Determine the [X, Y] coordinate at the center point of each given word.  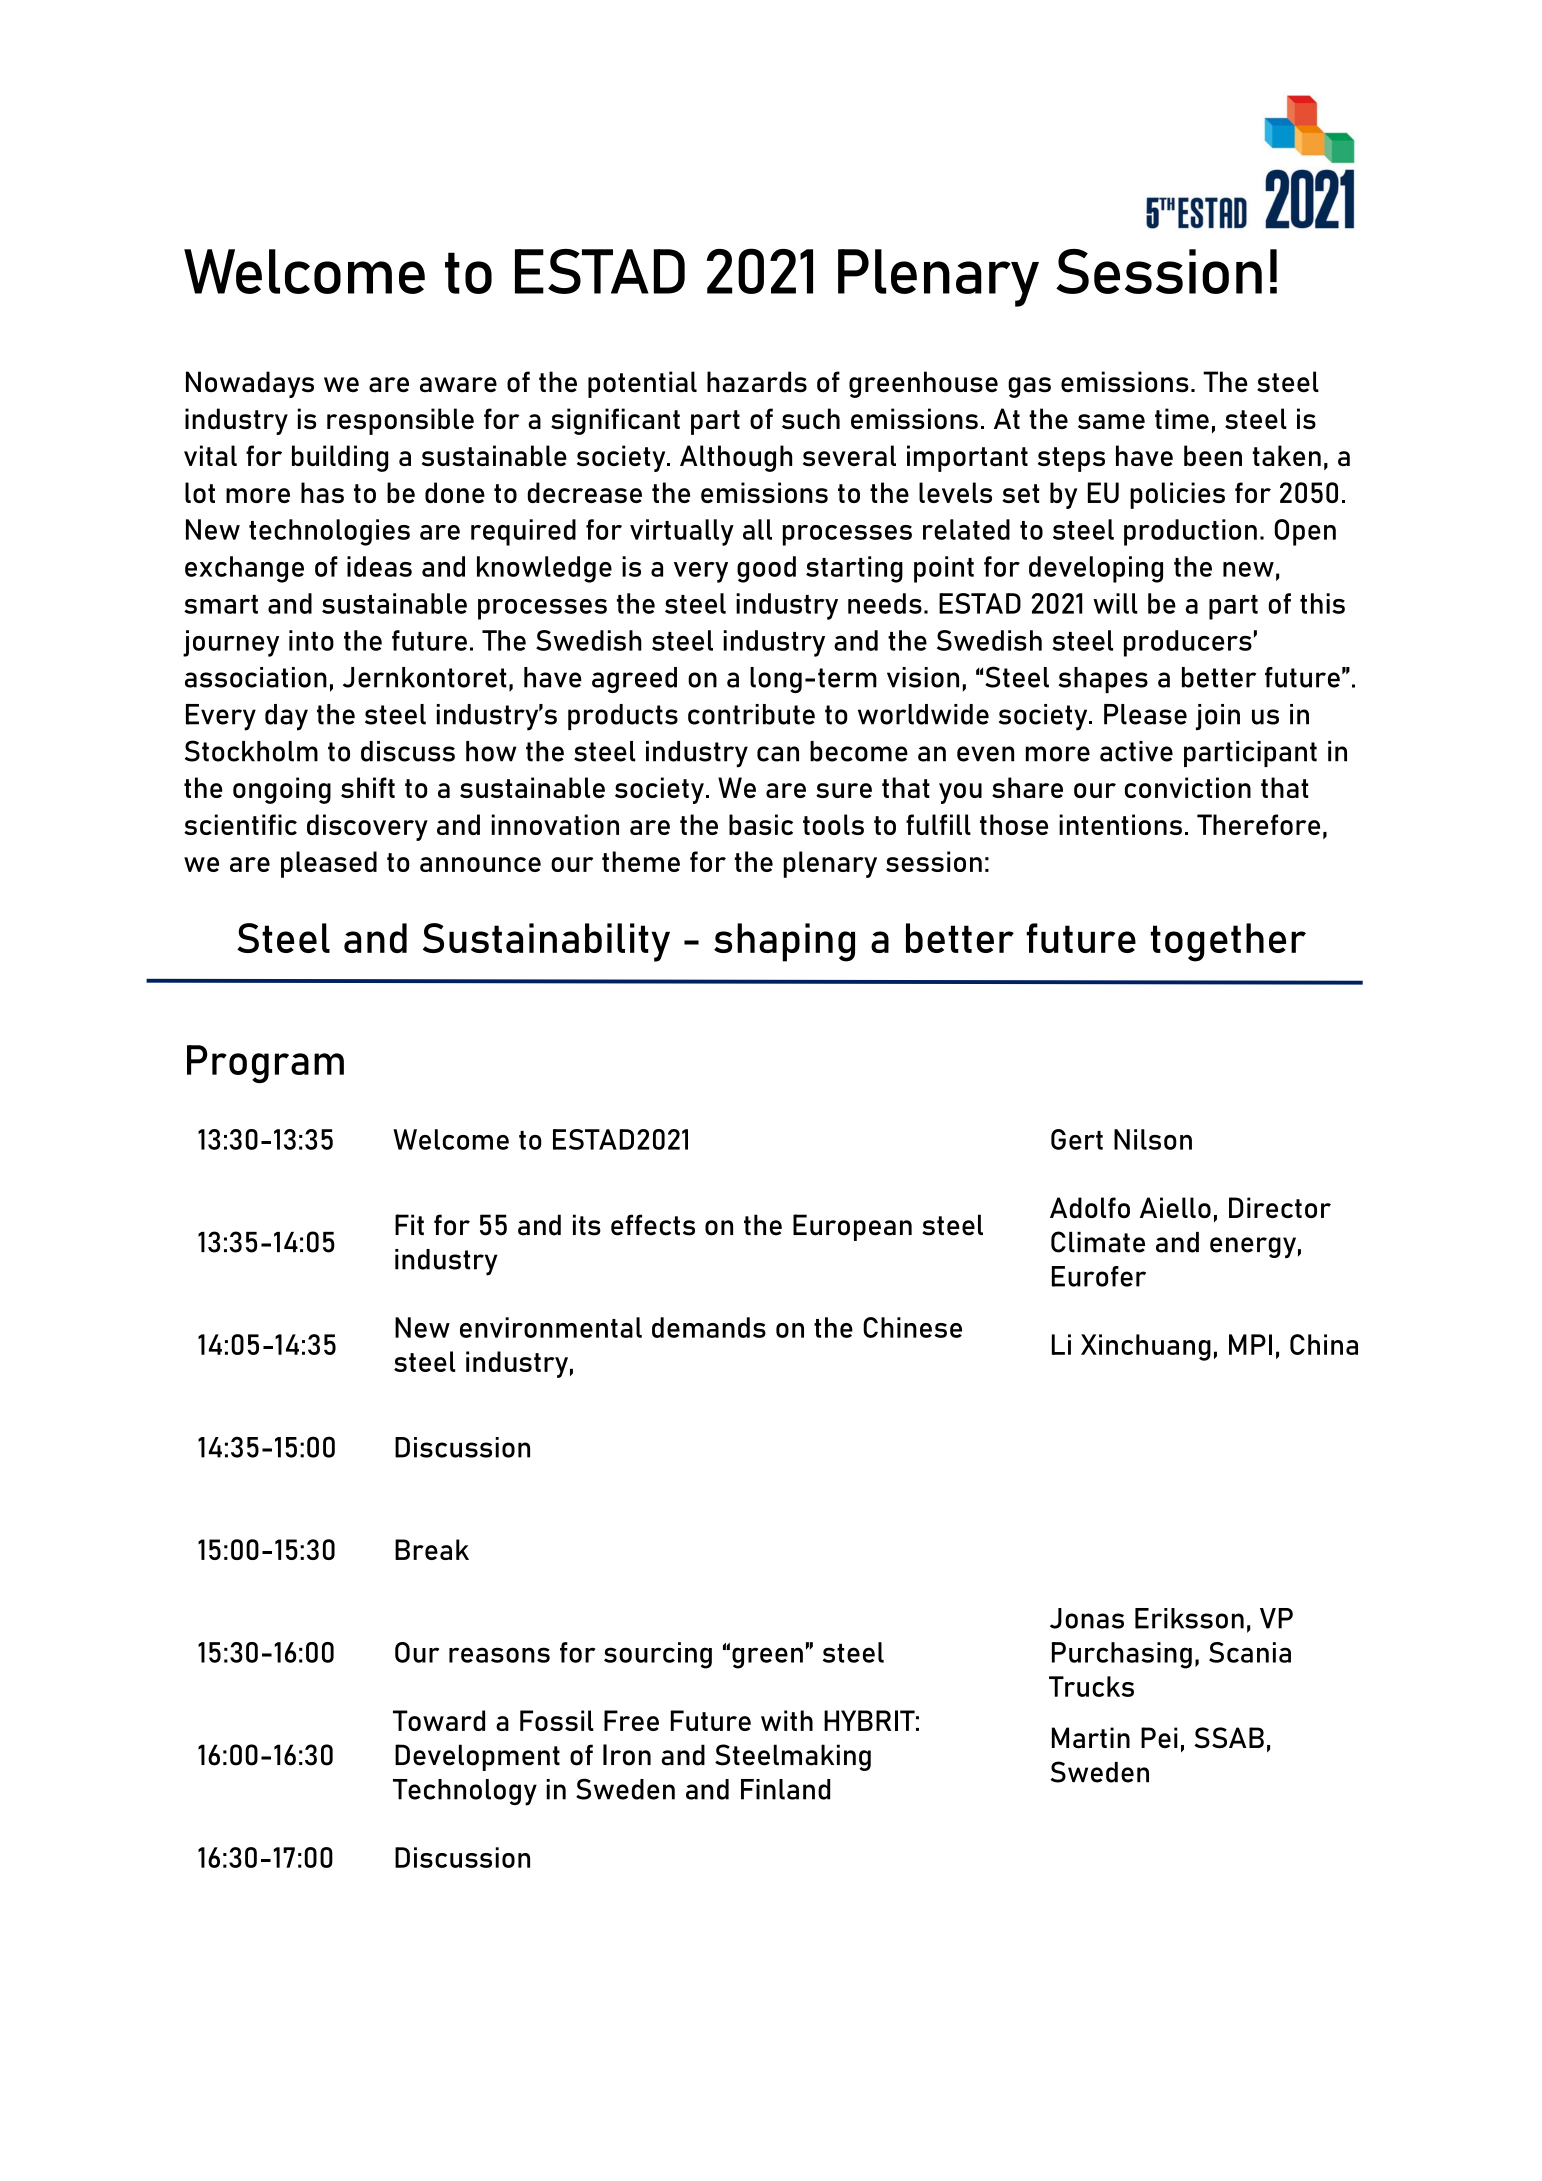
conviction [1188, 787]
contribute [751, 714]
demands [709, 1327]
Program [265, 1064]
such [811, 418]
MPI [1250, 1344]
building [340, 458]
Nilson [1153, 1139]
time [1182, 418]
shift [368, 787]
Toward [439, 1720]
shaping [784, 942]
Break [432, 1549]
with [787, 1720]
